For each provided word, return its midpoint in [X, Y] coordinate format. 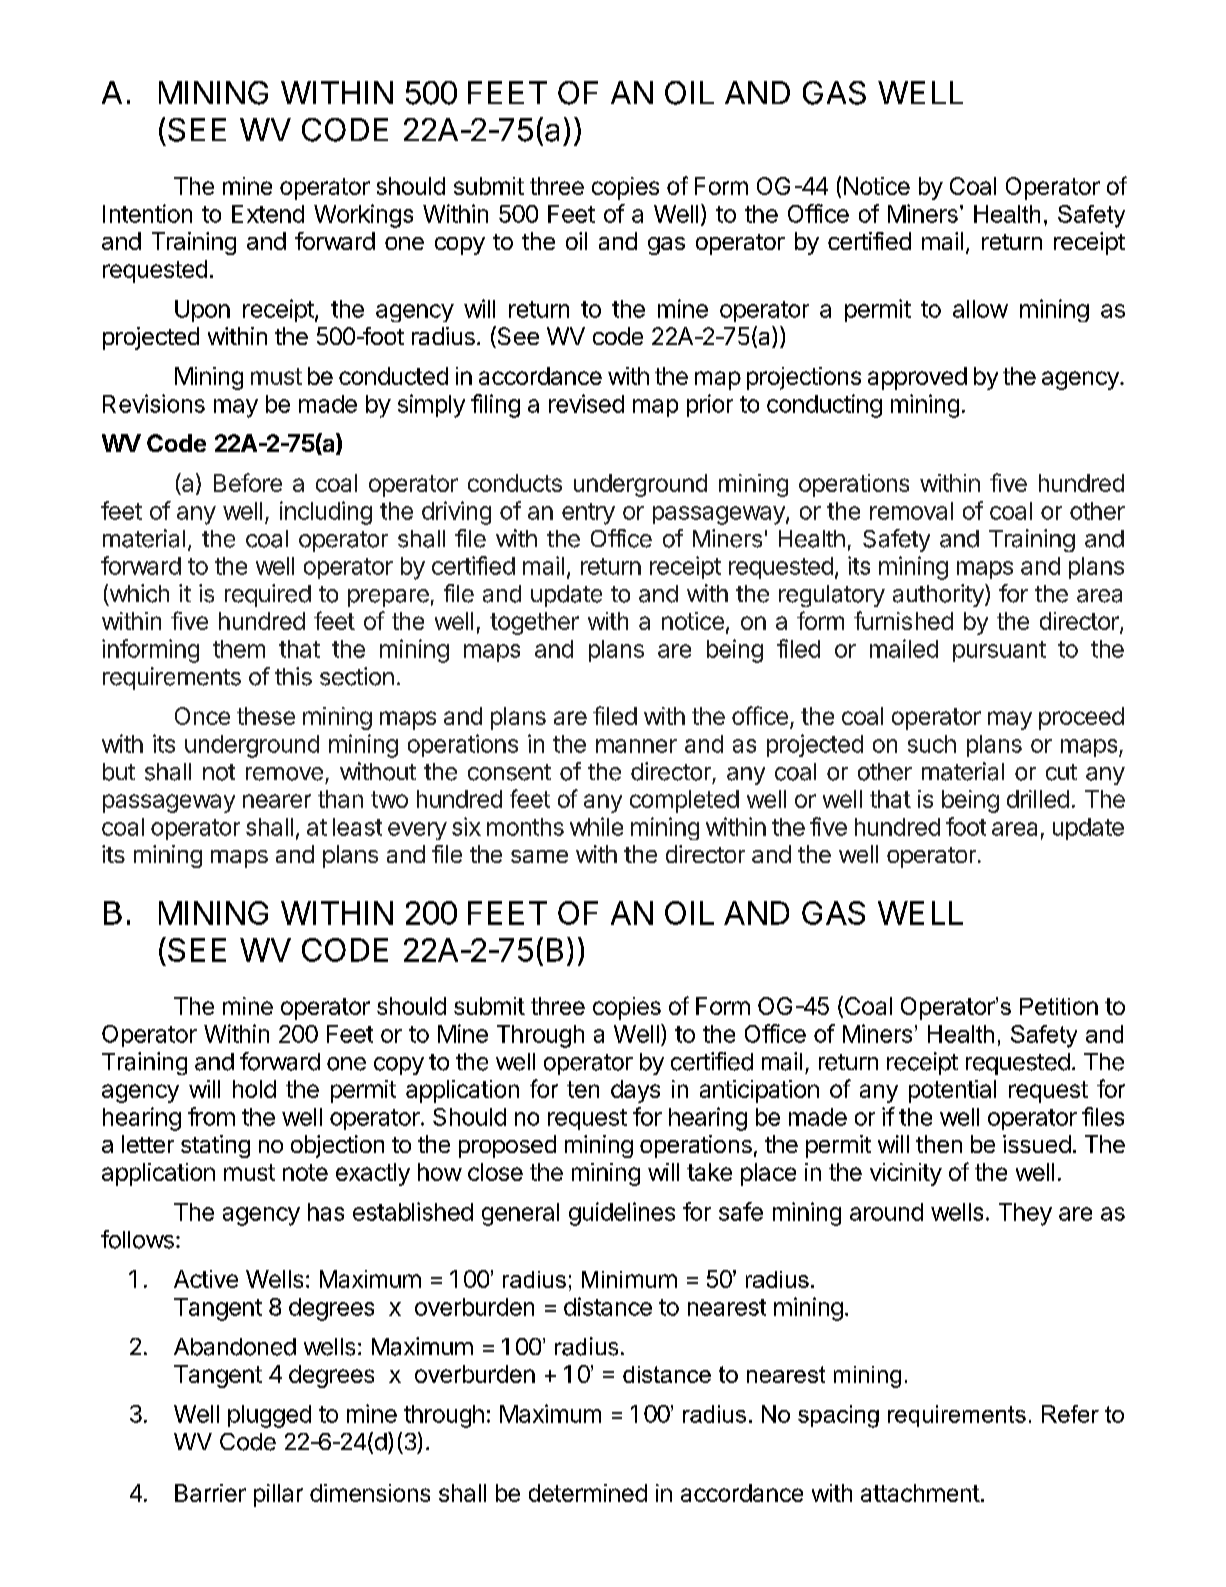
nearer [277, 801]
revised [586, 403]
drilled [1038, 799]
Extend [268, 214]
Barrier [210, 1493]
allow [980, 309]
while [596, 826]
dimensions [370, 1493]
